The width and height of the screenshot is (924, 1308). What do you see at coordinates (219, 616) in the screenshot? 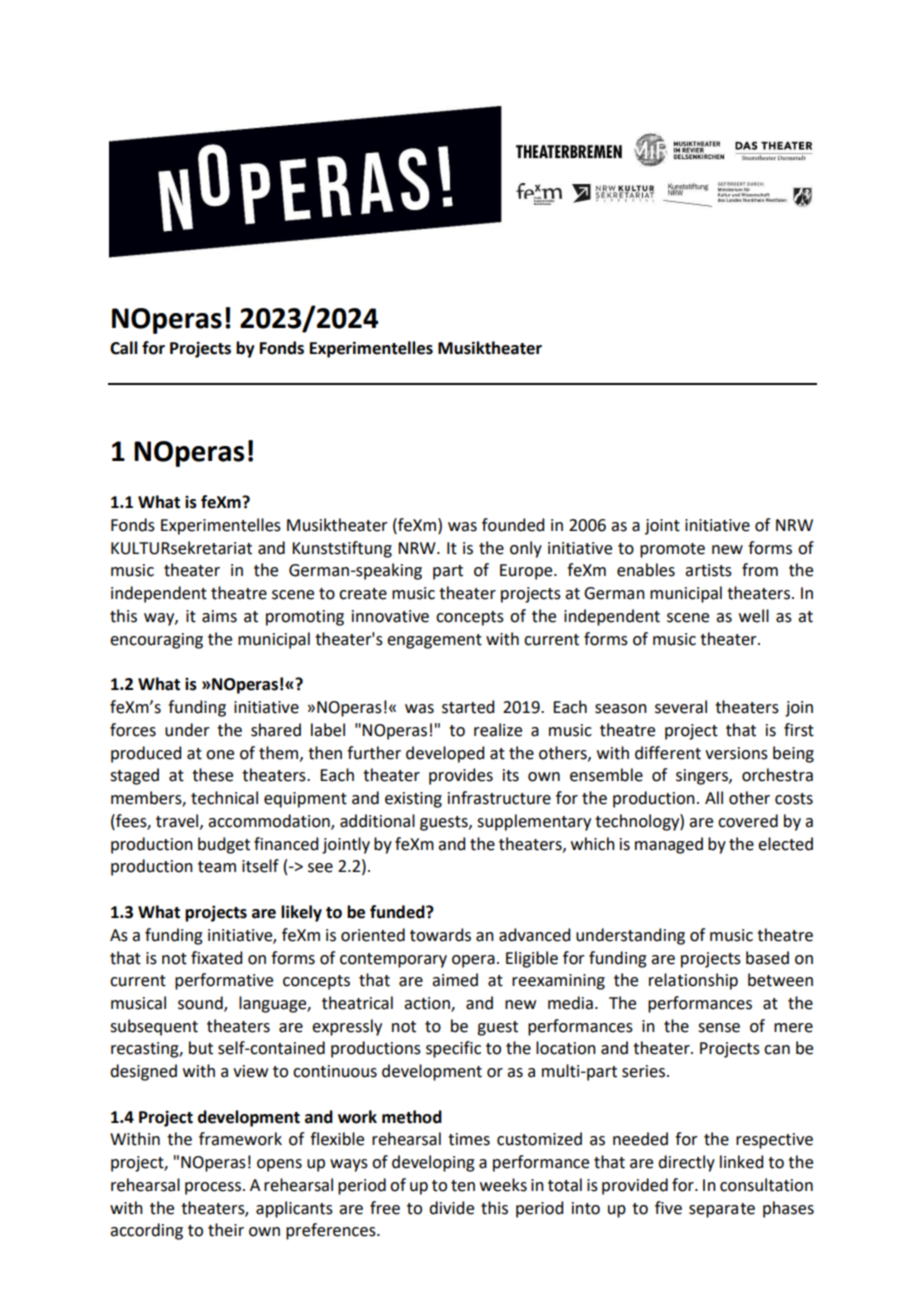
I see `aims` at bounding box center [219, 616].
